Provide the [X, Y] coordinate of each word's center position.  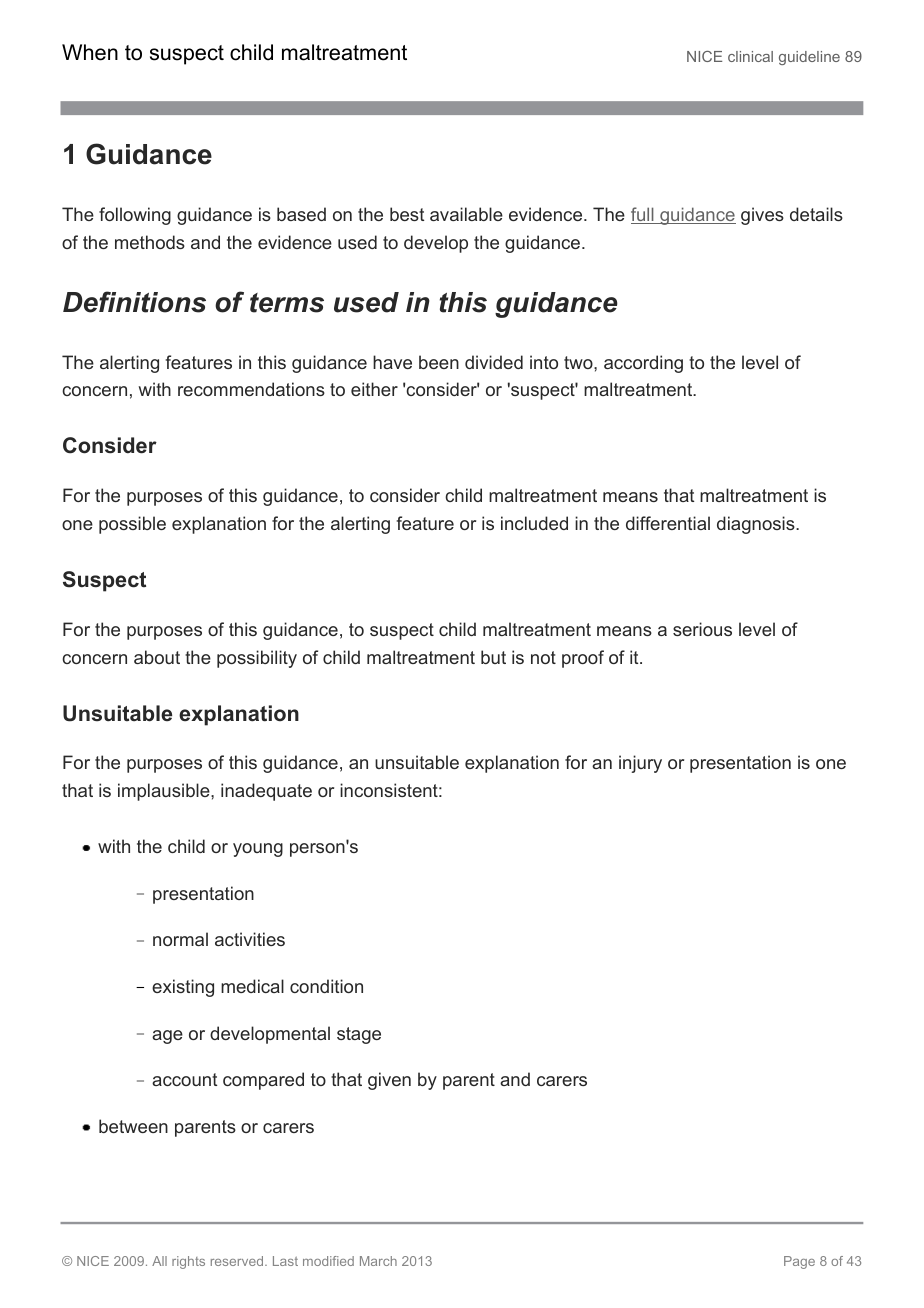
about [157, 657]
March [378, 1261]
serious [702, 629]
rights [188, 1262]
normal [180, 939]
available [466, 214]
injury [640, 764]
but [493, 657]
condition [326, 986]
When [90, 52]
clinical [750, 56]
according [643, 364]
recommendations [251, 389]
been [439, 362]
